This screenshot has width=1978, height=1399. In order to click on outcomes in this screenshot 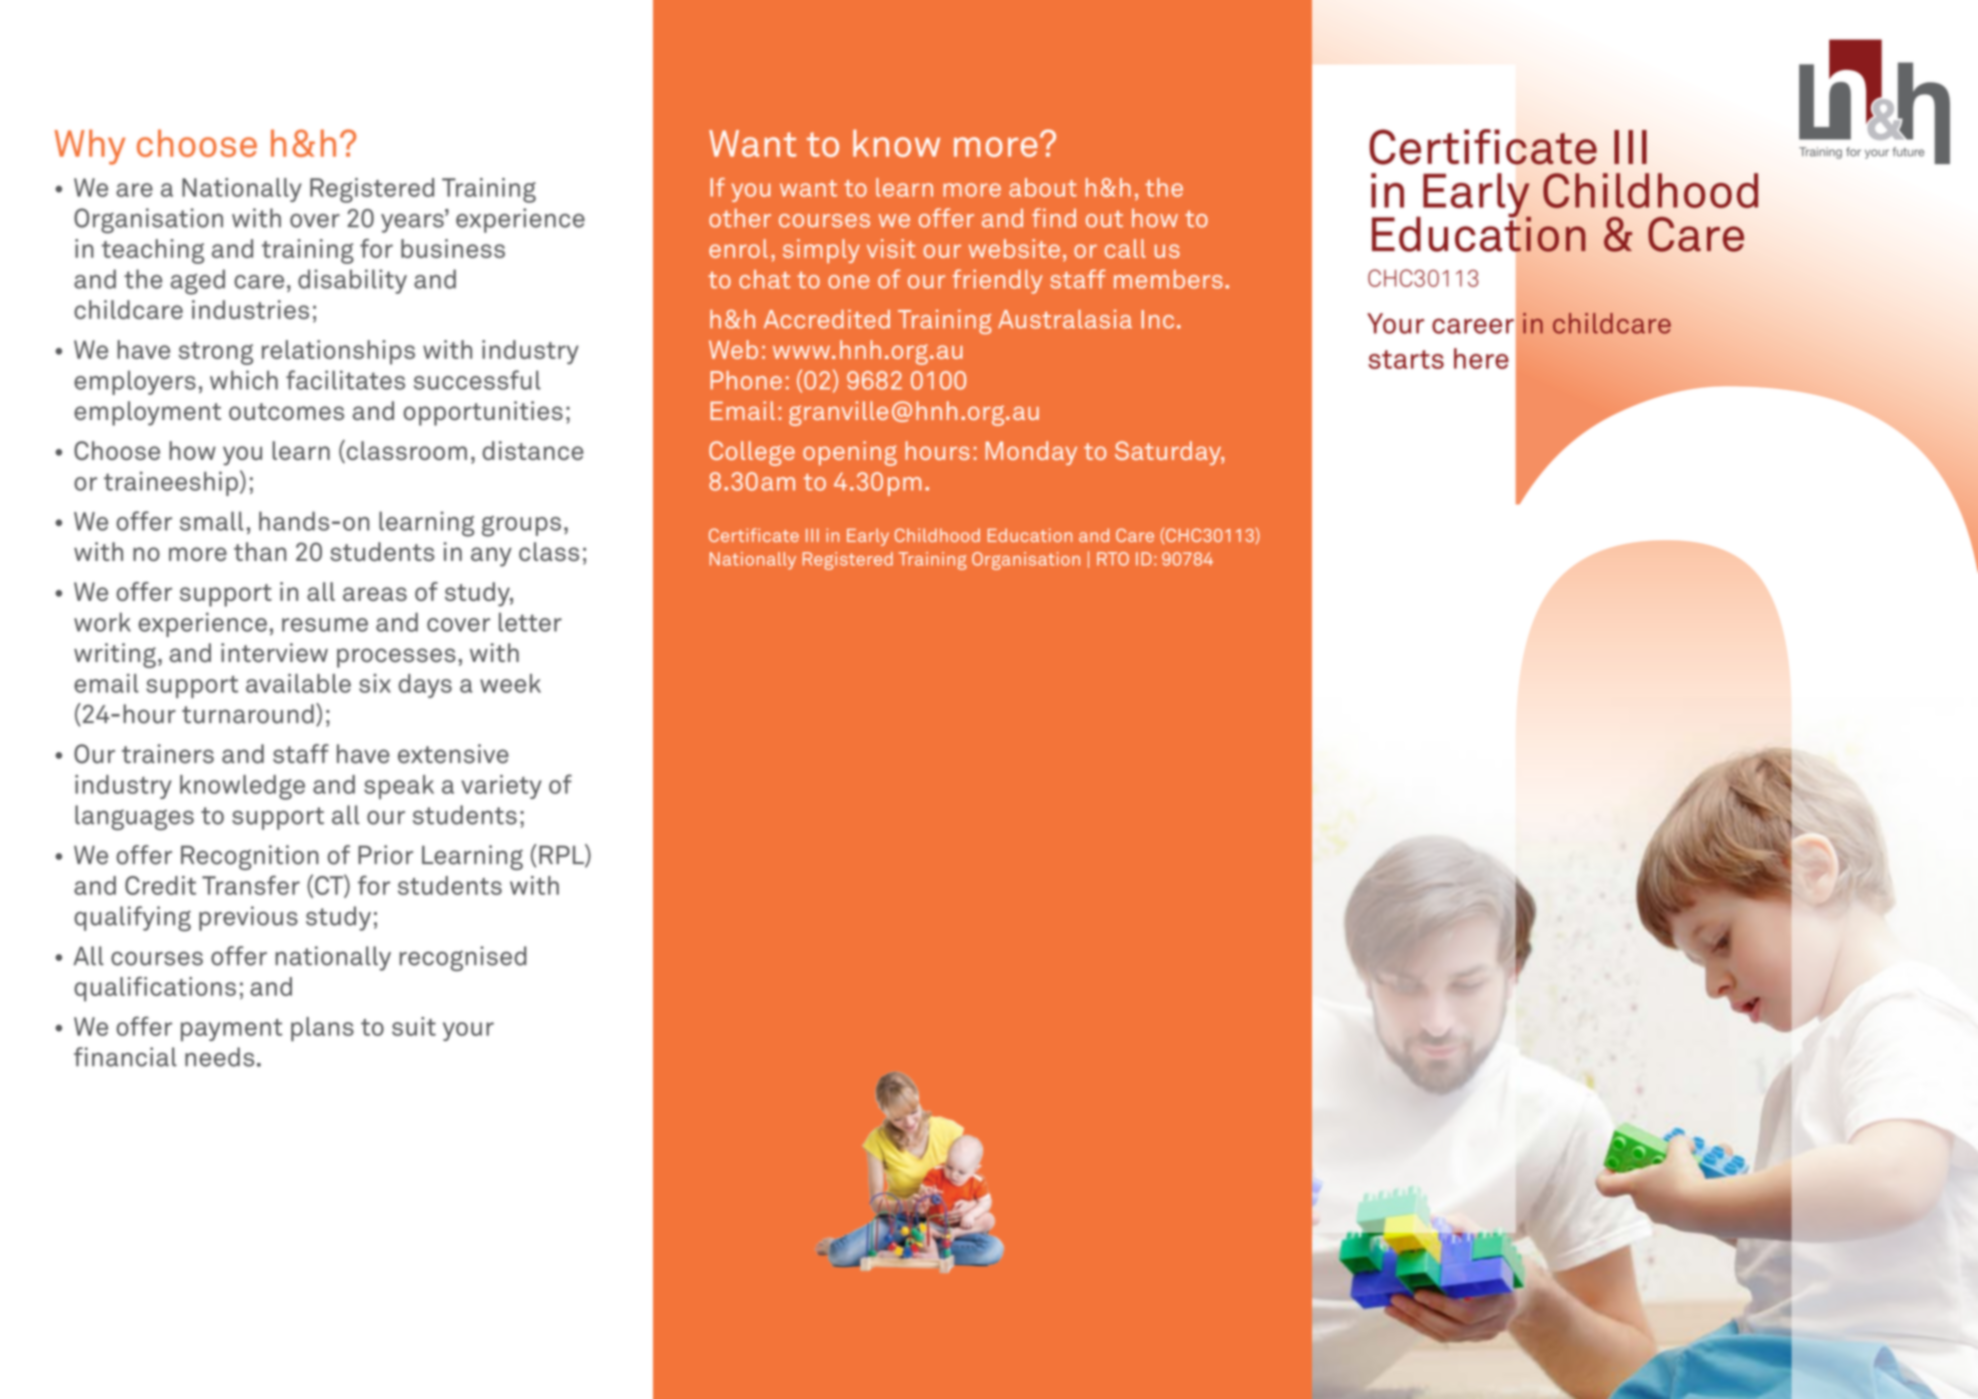, I will do `click(286, 411)`.
